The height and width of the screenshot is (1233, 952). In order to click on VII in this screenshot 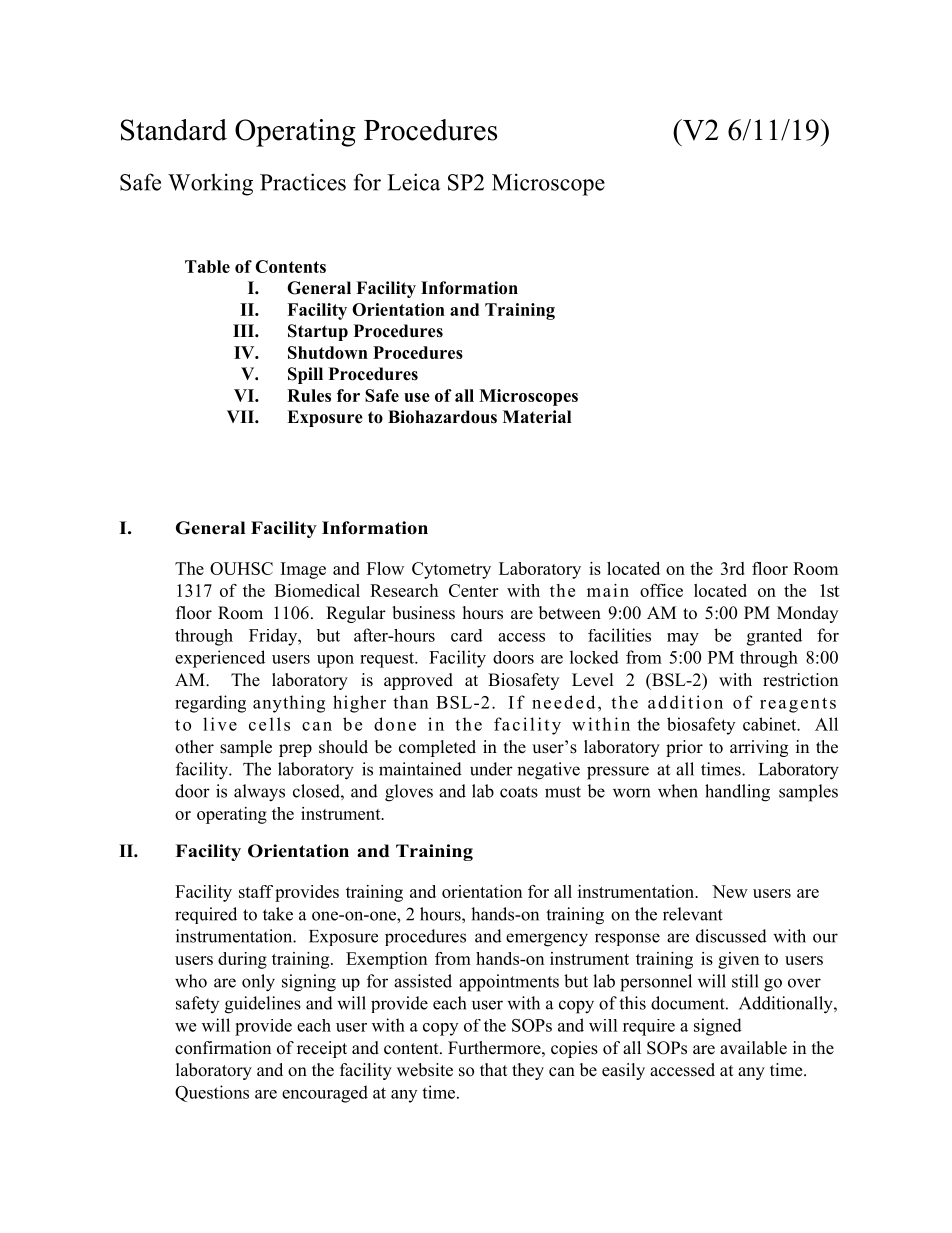, I will do `click(241, 416)`.
